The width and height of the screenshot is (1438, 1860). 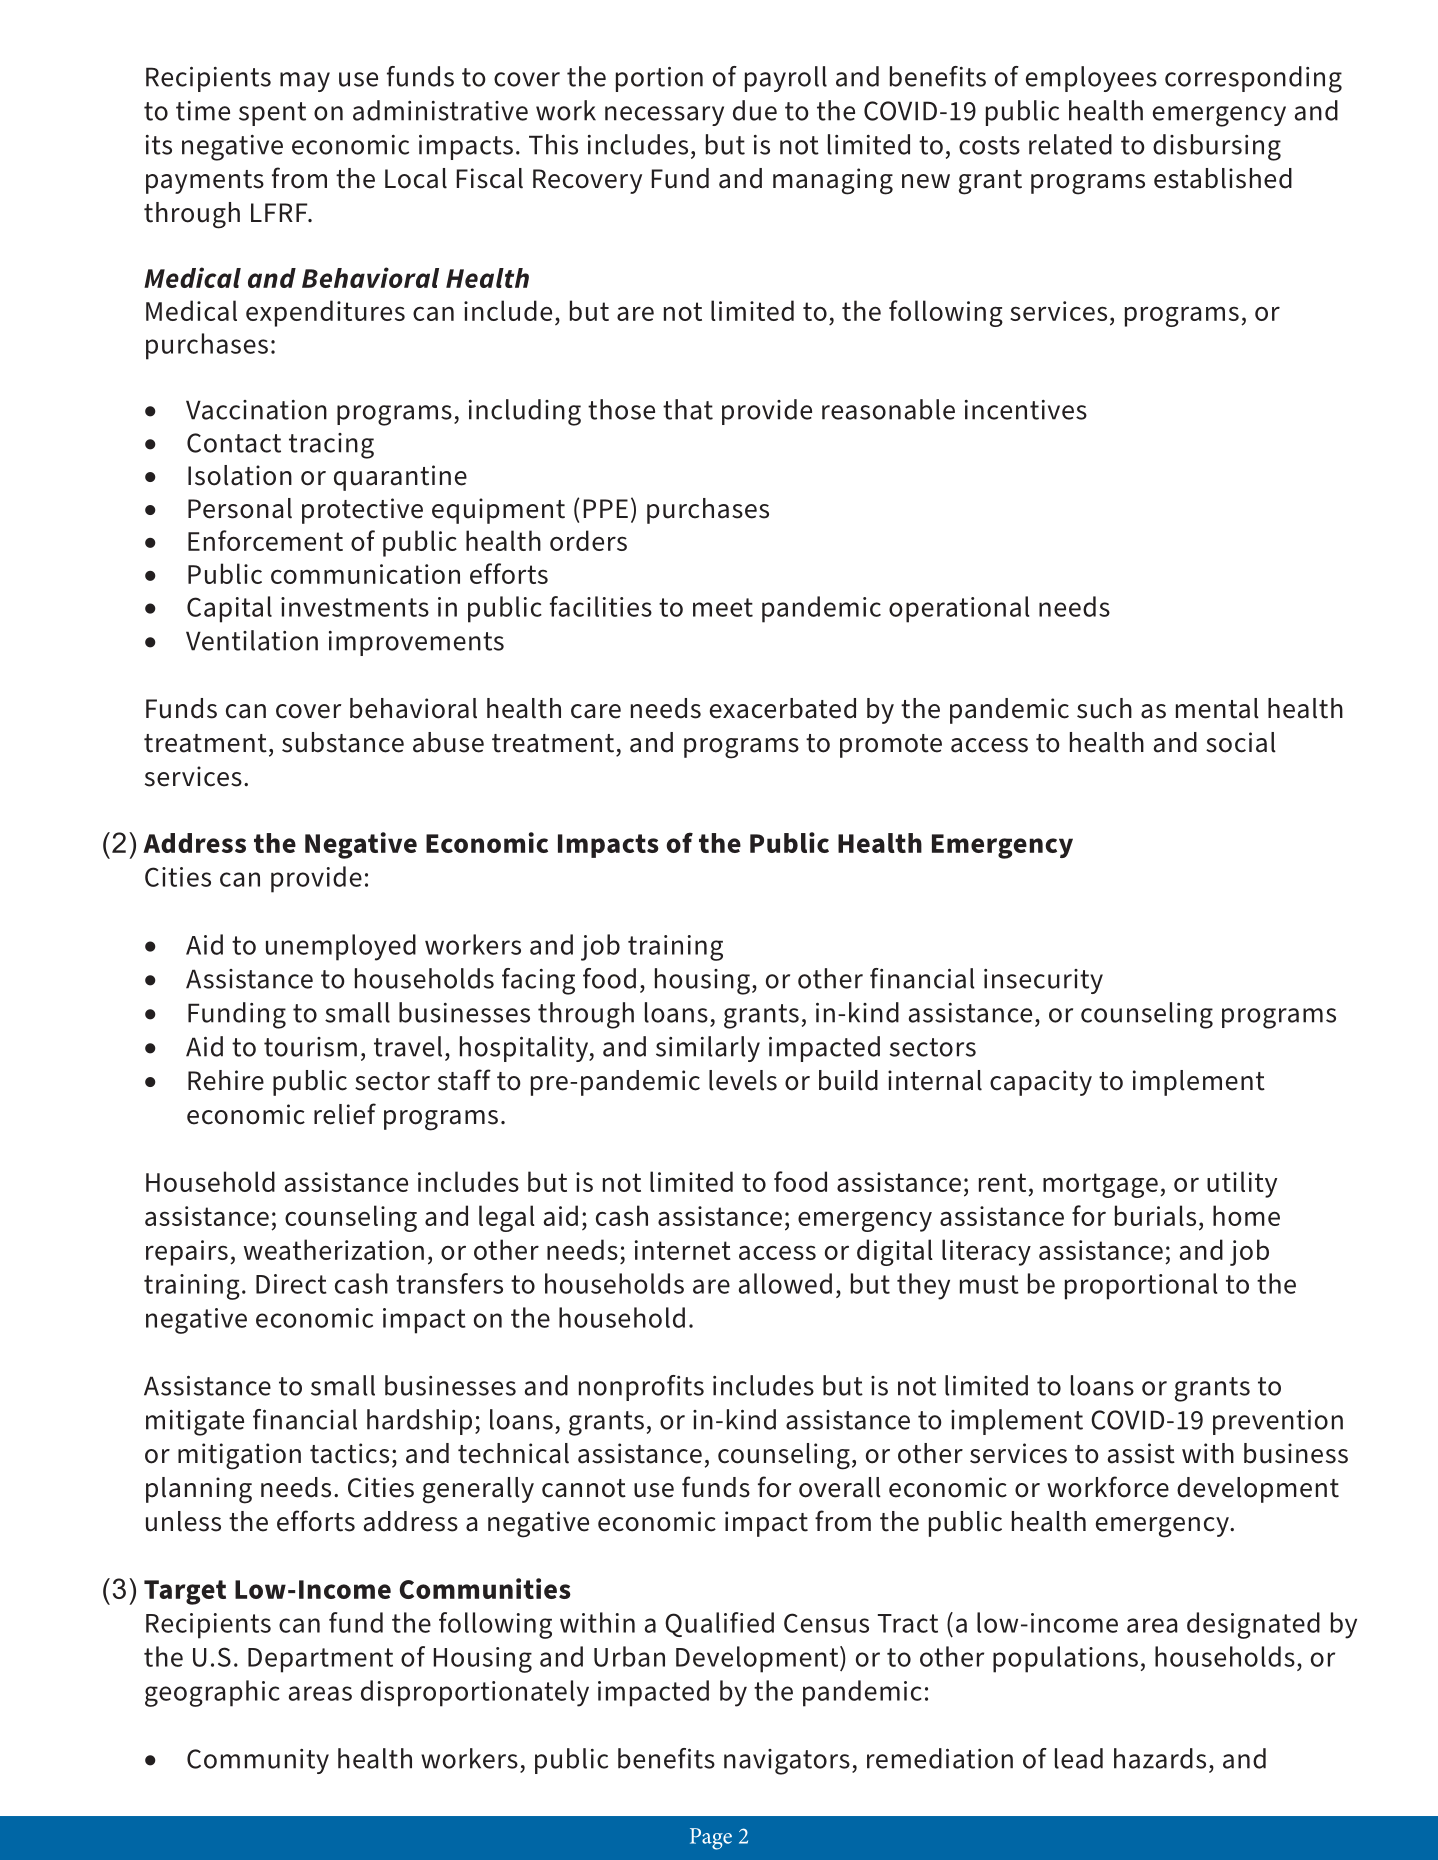 What do you see at coordinates (787, 1762) in the screenshot?
I see `navigators` at bounding box center [787, 1762].
